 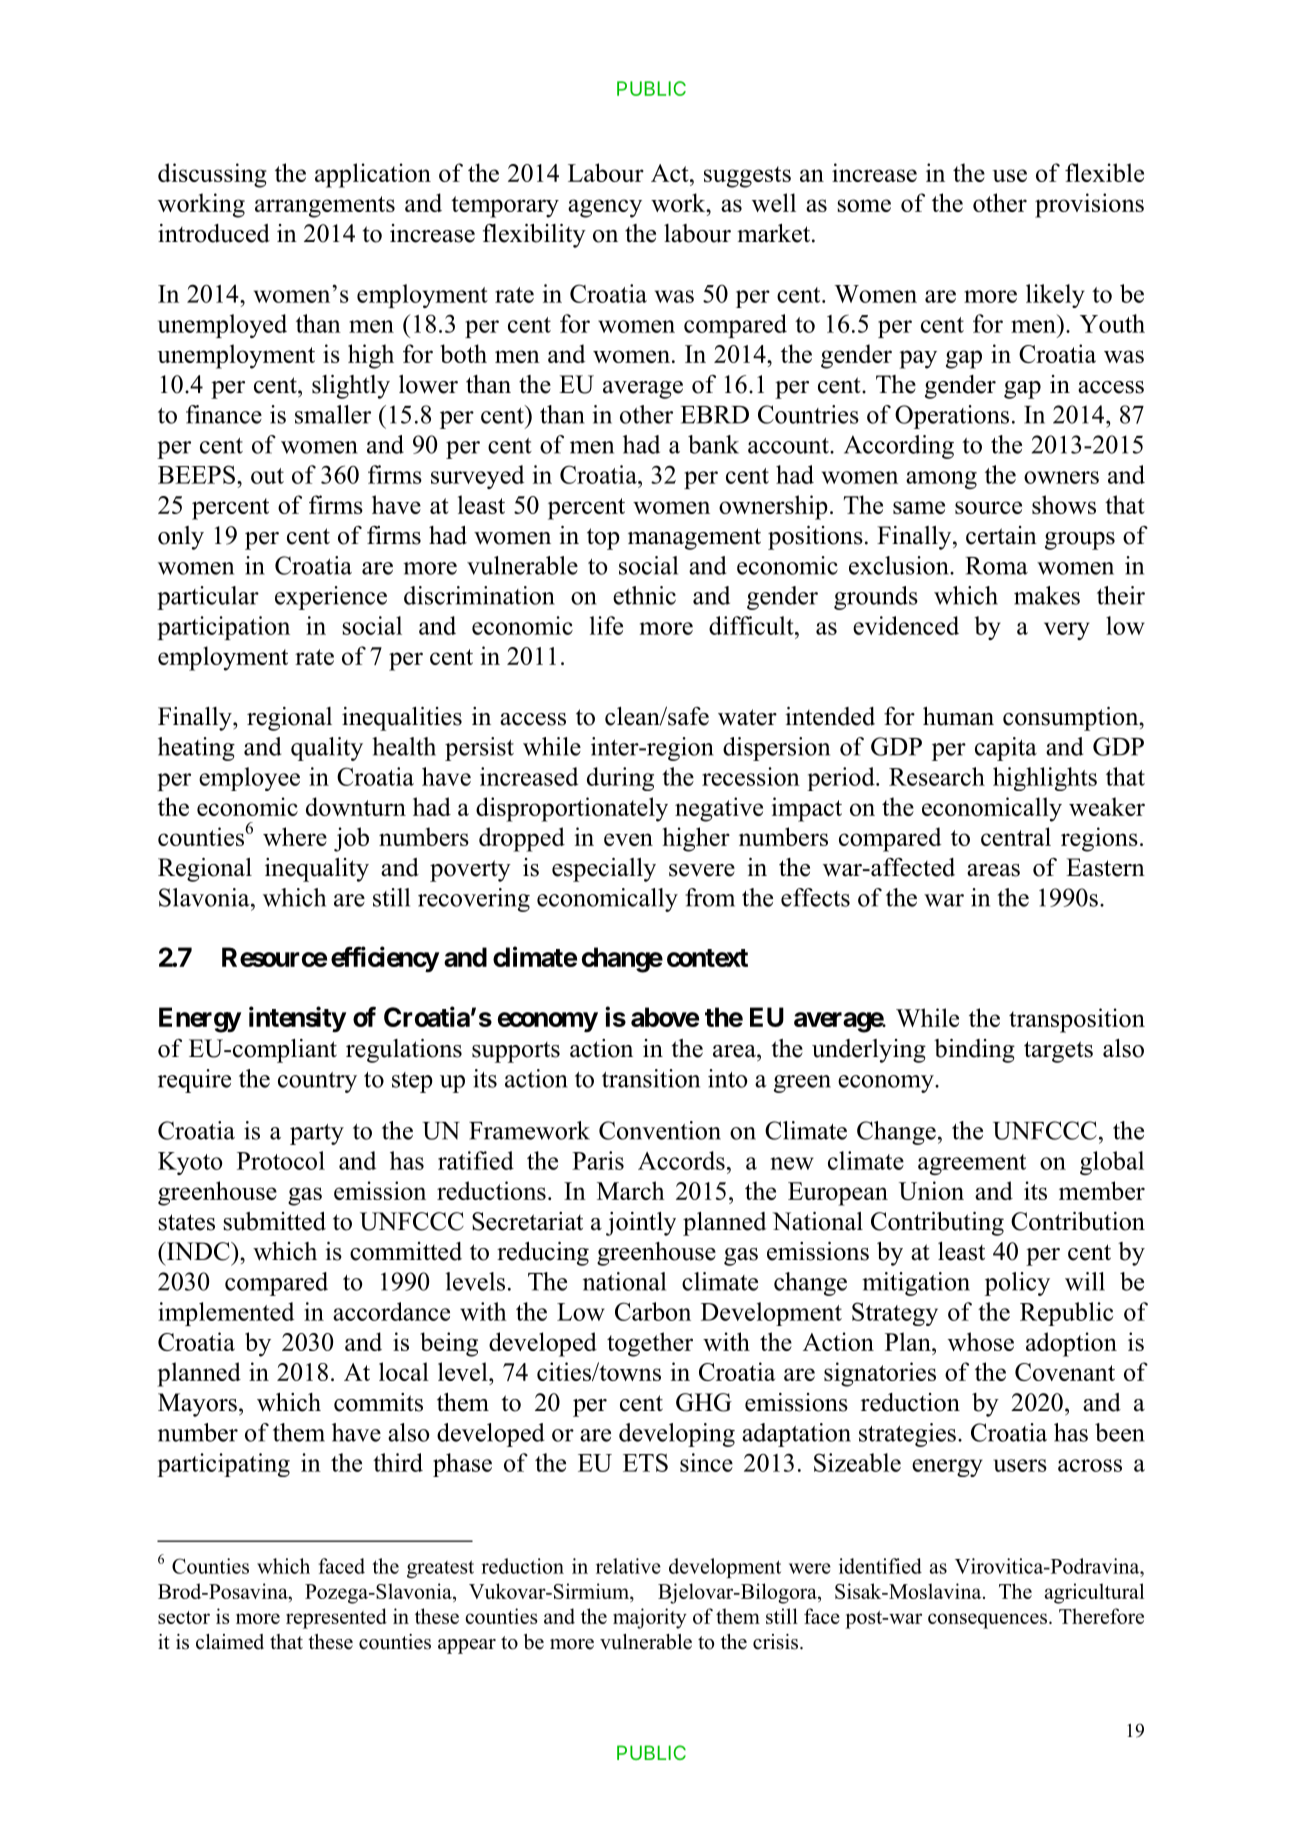 What do you see at coordinates (987, 1621) in the document?
I see `consequences` at bounding box center [987, 1621].
